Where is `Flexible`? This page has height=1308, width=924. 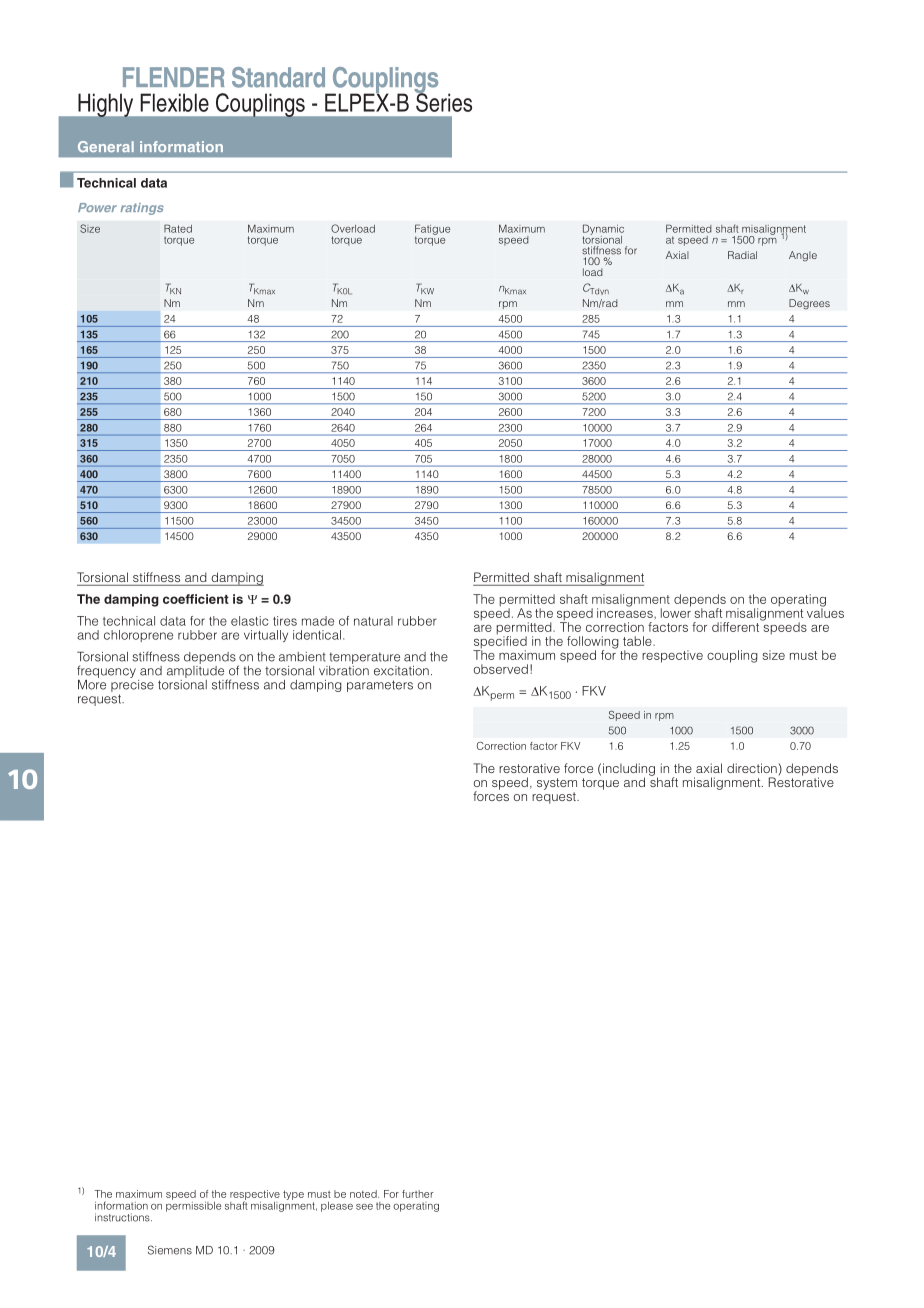 Flexible is located at coordinates (174, 102).
